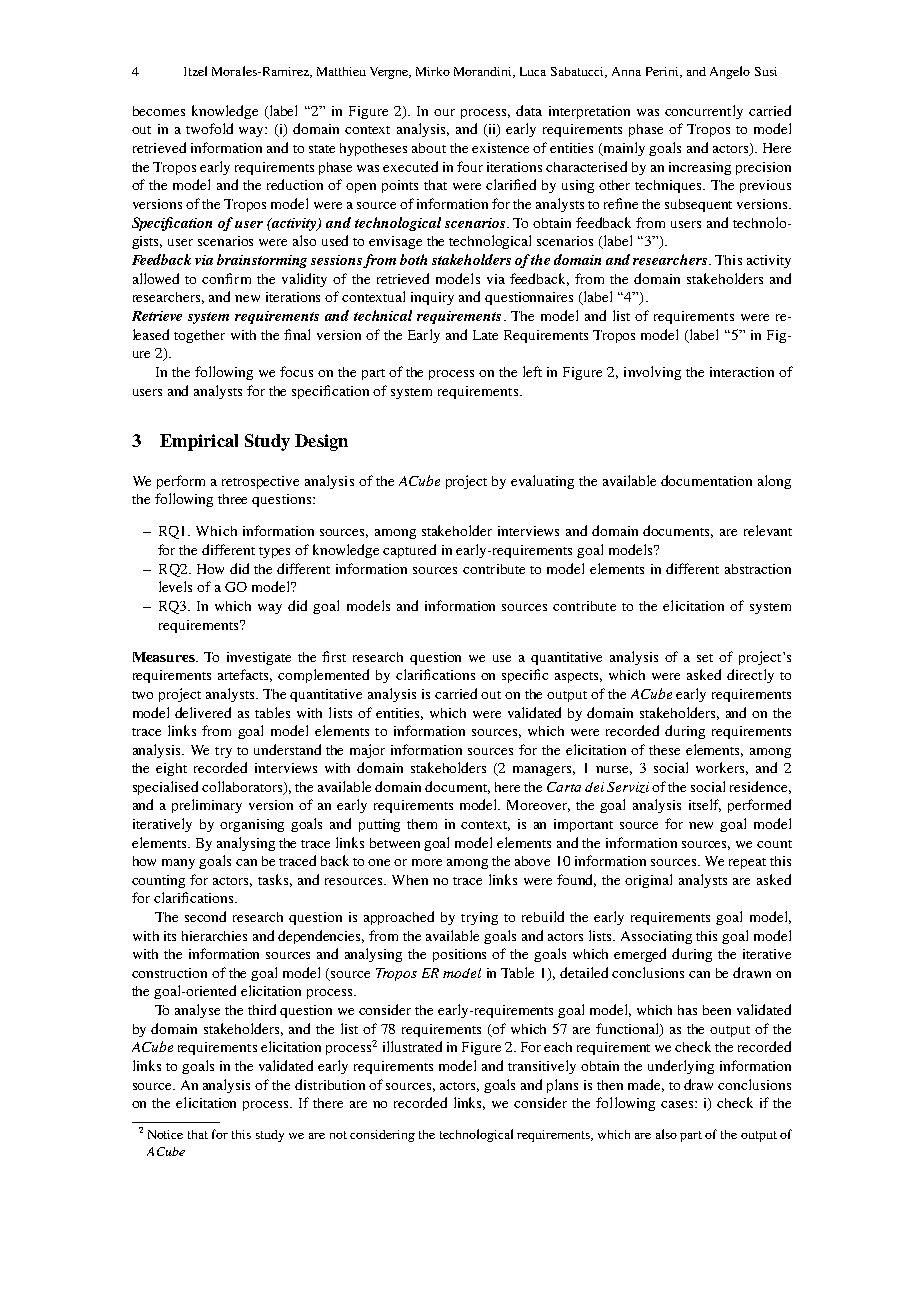  Describe the element at coordinates (542, 482) in the image. I see `evaluating` at that location.
